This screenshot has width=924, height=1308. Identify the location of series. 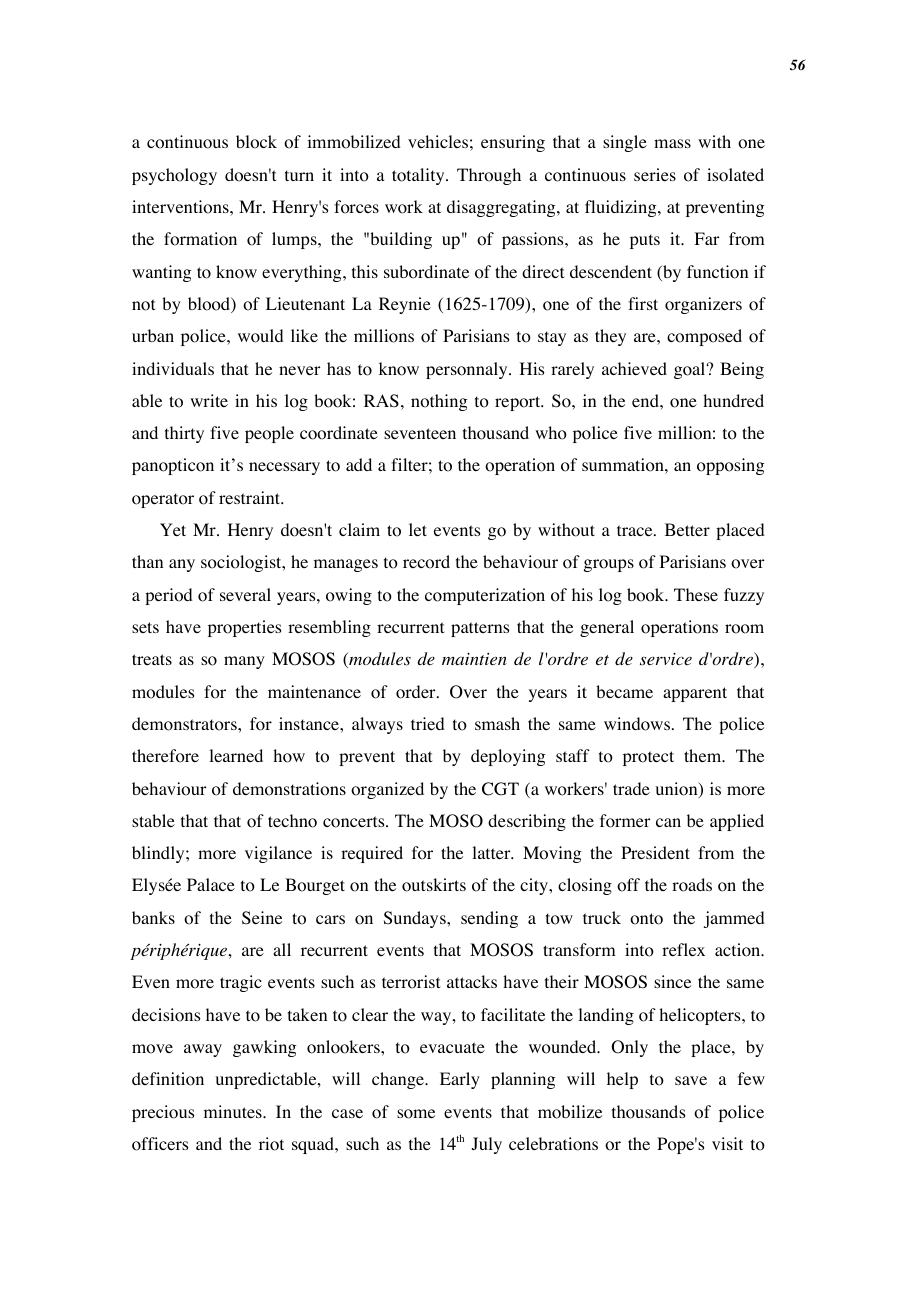
(655, 174).
